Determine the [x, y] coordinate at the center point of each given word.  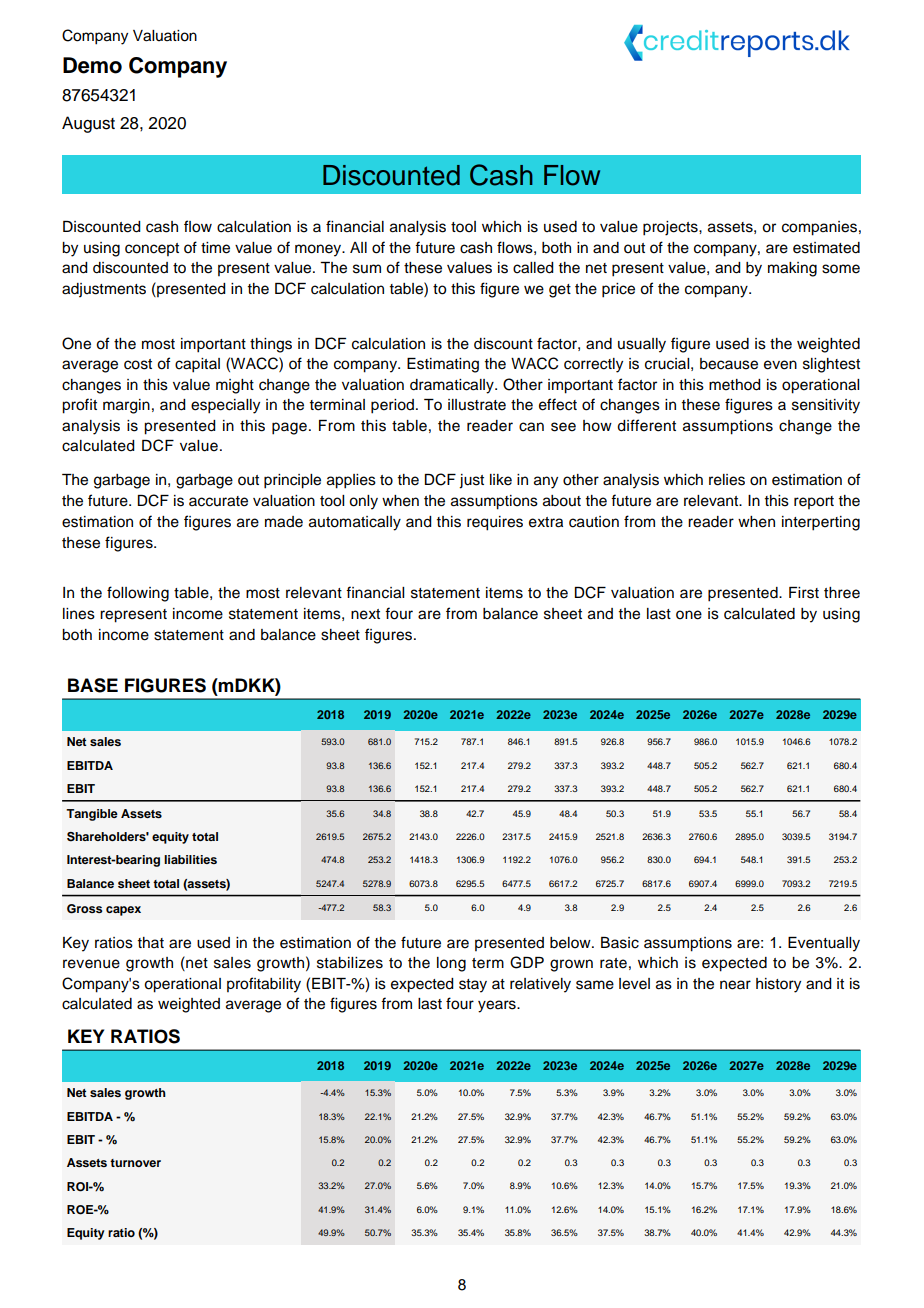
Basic [620, 943]
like [501, 480]
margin [126, 406]
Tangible [92, 815]
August [88, 124]
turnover [135, 1163]
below [571, 943]
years [498, 1006]
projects [671, 228]
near [735, 985]
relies [727, 480]
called [533, 268]
